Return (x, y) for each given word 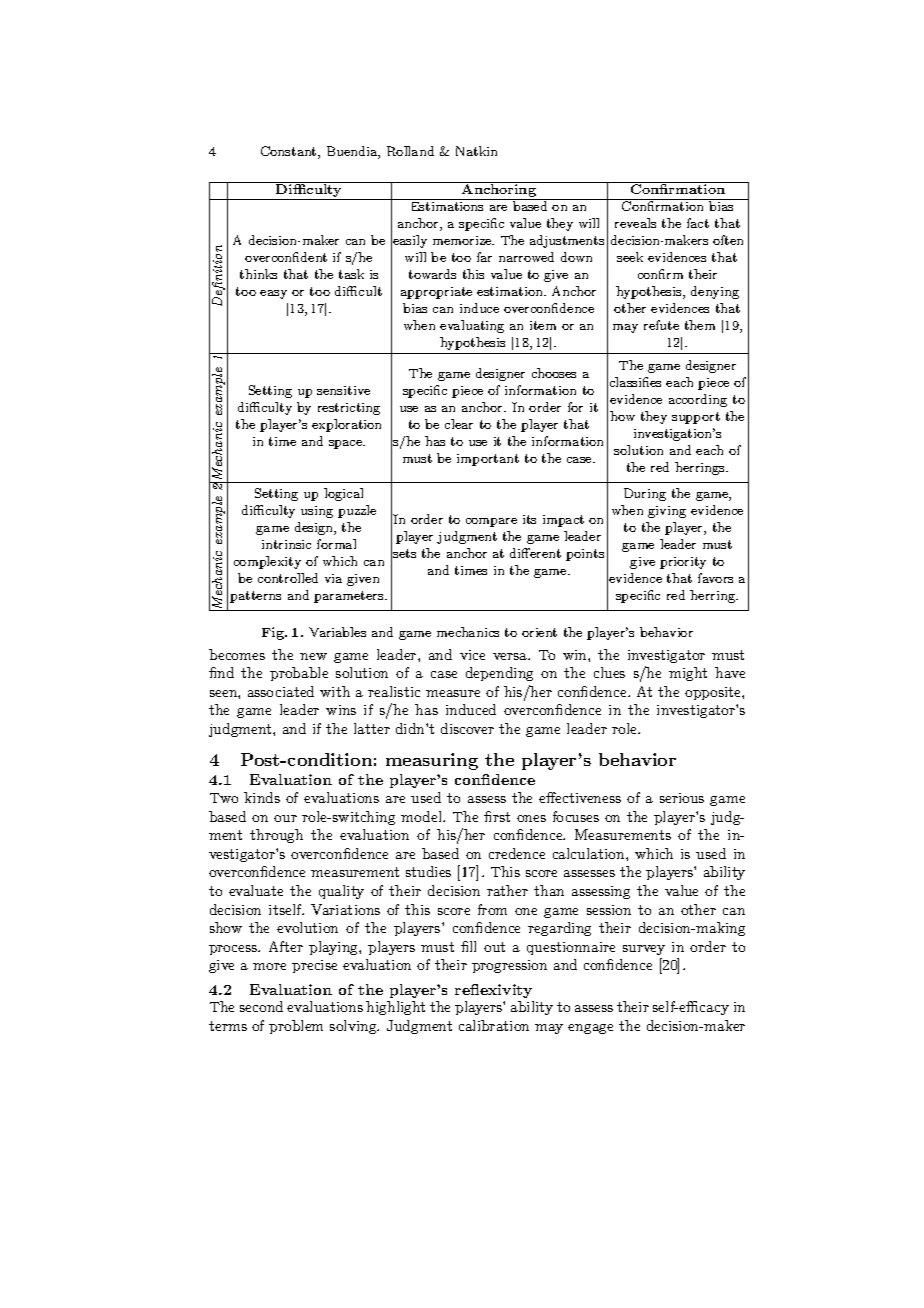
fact (698, 223)
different (535, 553)
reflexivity (493, 991)
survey (644, 950)
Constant (290, 152)
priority (683, 563)
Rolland (410, 151)
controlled (288, 578)
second (261, 1006)
